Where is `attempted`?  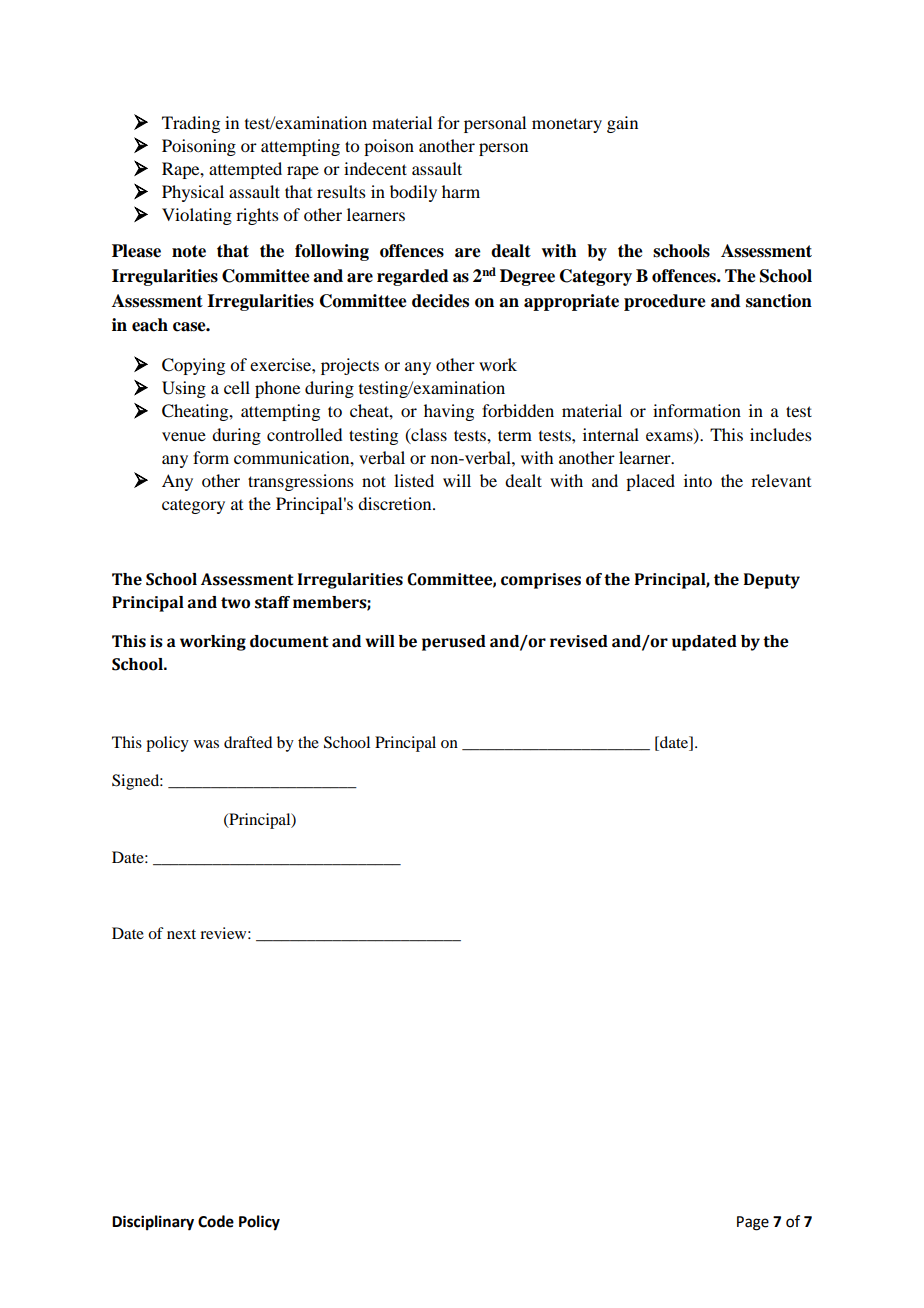 attempted is located at coordinates (245, 170).
